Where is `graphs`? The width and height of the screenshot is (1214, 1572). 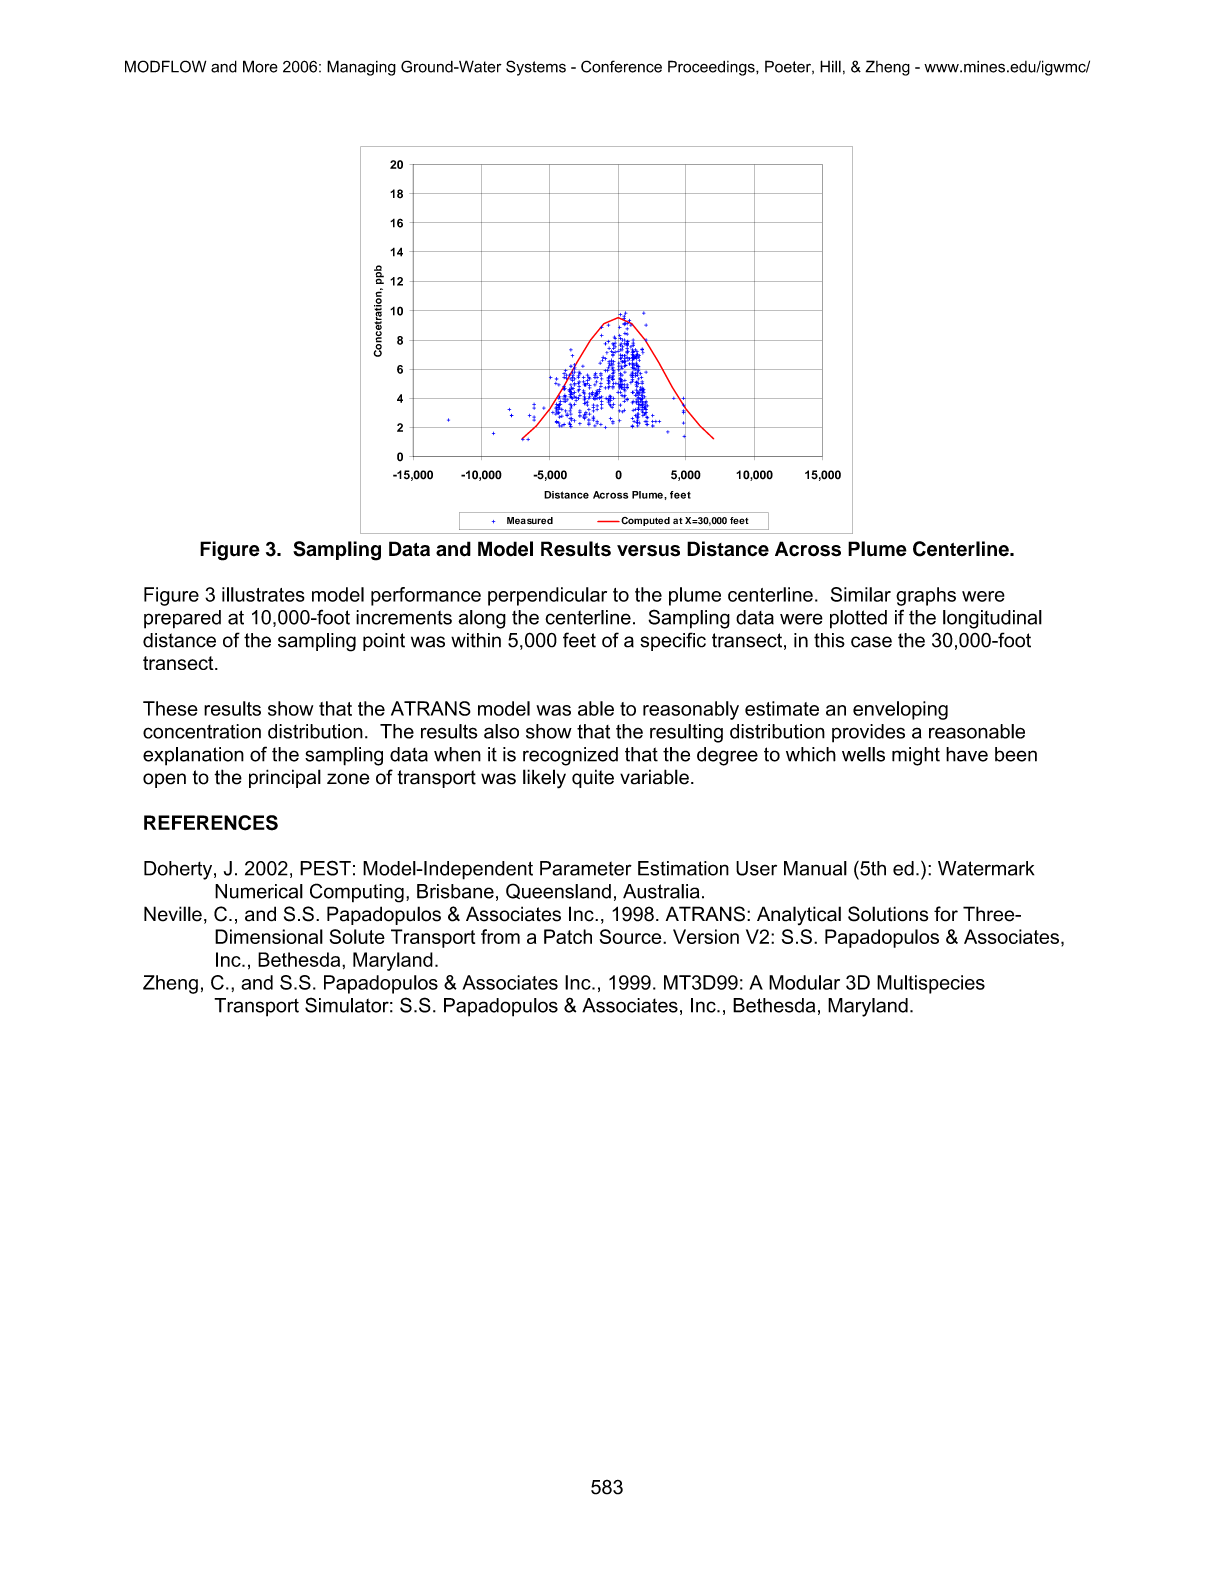 graphs is located at coordinates (926, 596).
